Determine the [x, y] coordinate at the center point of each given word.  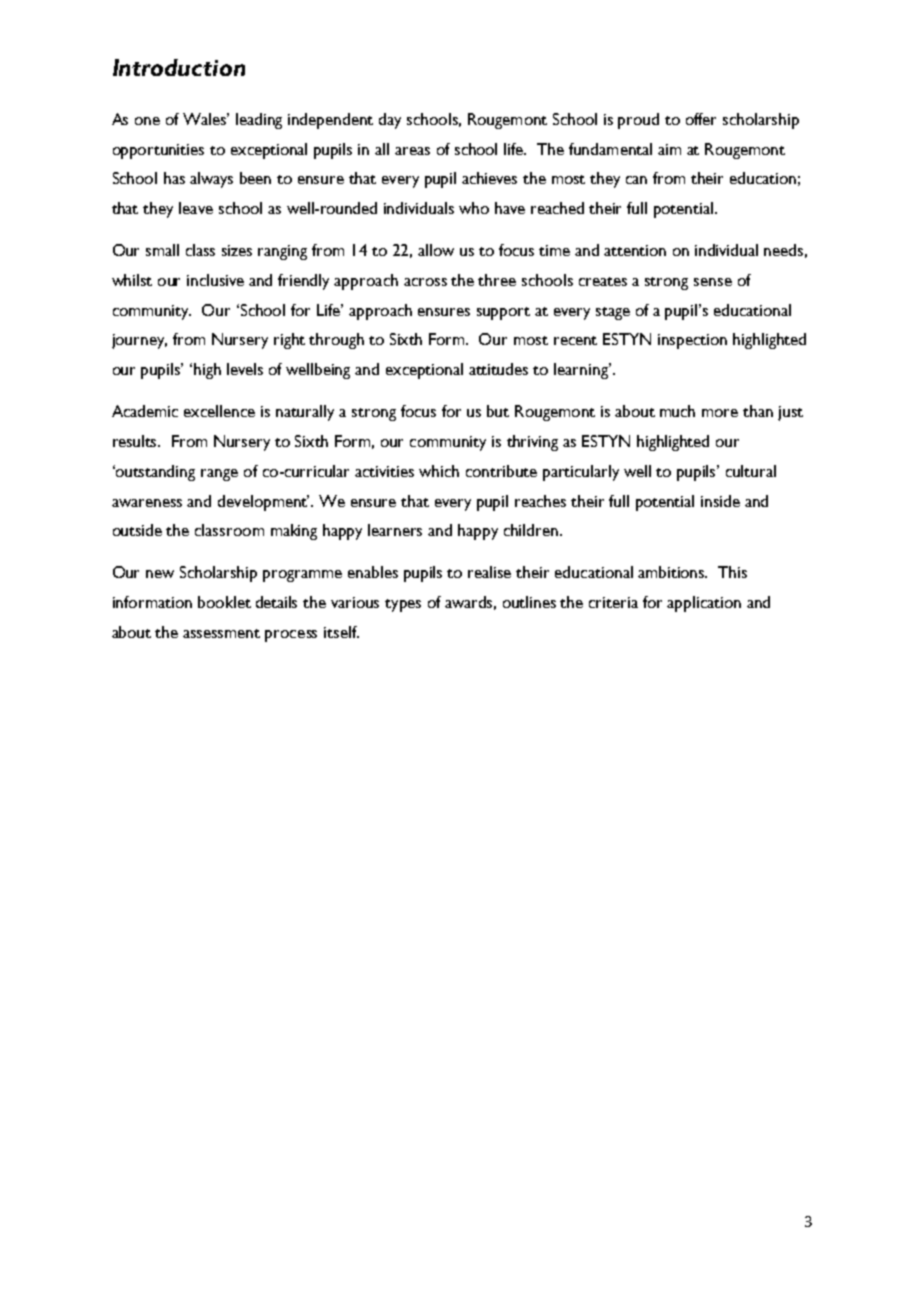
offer [701, 119]
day [390, 121]
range [219, 475]
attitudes [498, 369]
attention [635, 250]
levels [245, 369]
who [474, 208]
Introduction [179, 67]
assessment [221, 633]
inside [720, 501]
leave [196, 208]
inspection [692, 341]
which [439, 471]
